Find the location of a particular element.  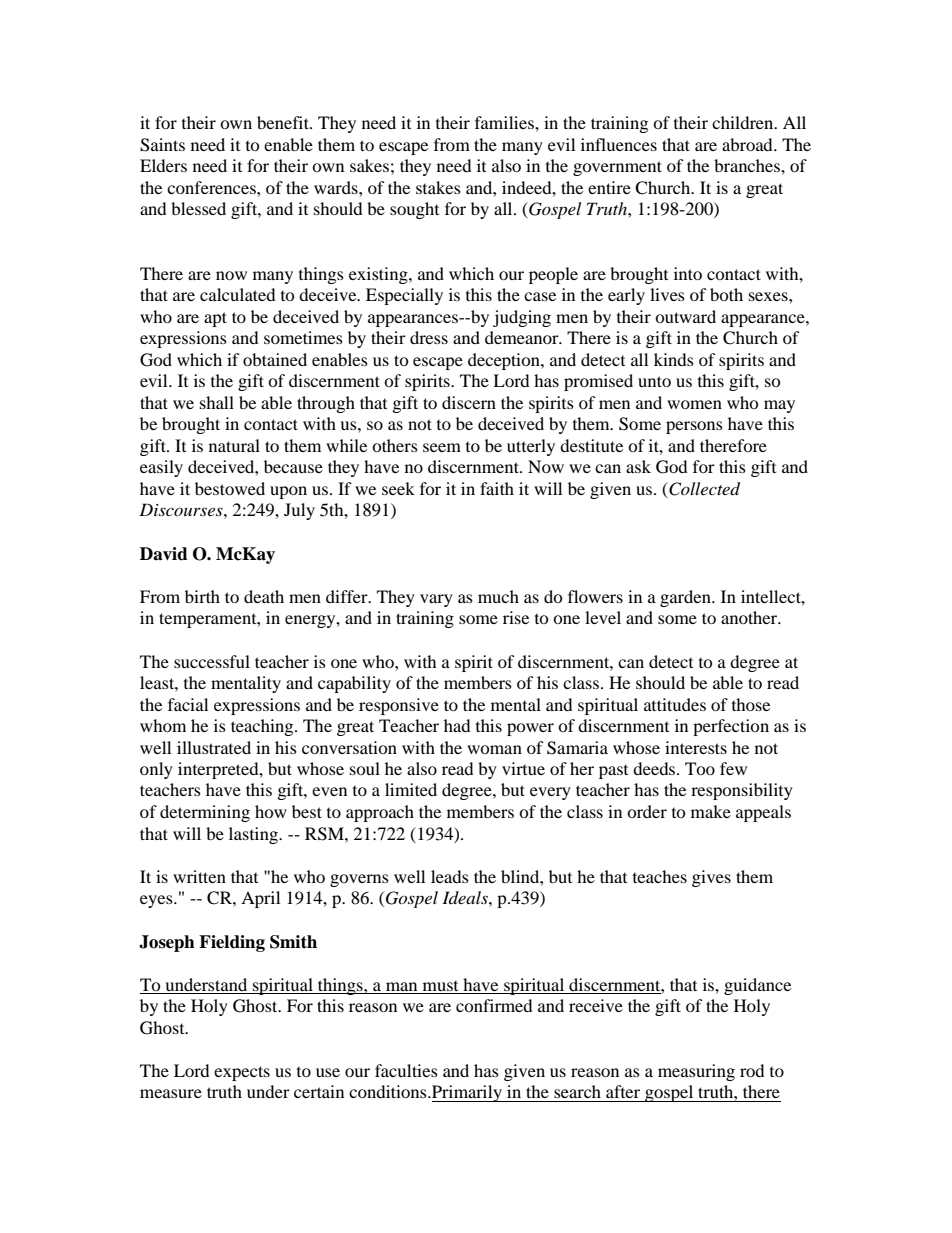

faculties is located at coordinates (406, 1070).
